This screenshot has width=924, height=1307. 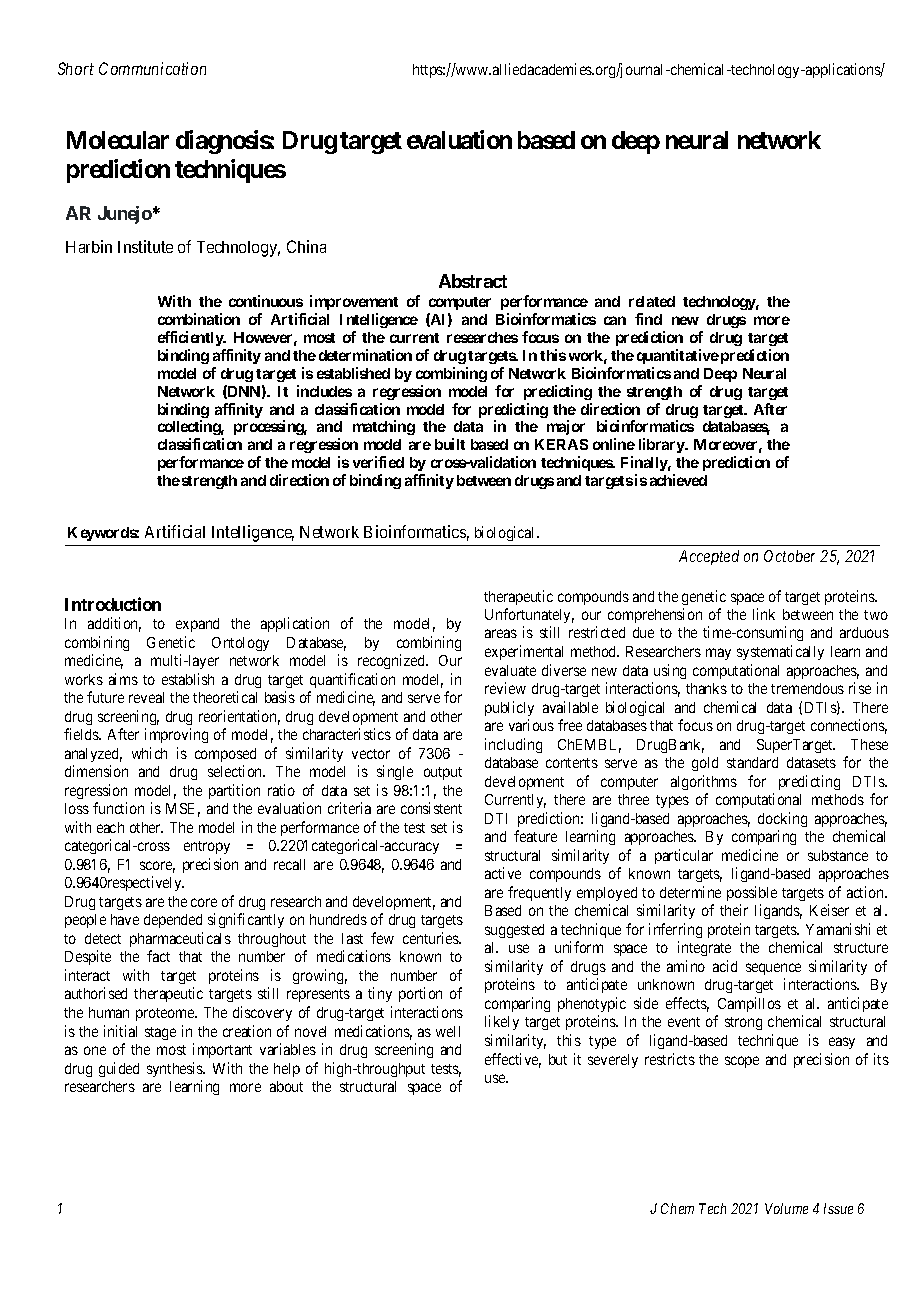 What do you see at coordinates (176, 1069) in the screenshot?
I see `synthesis` at bounding box center [176, 1069].
